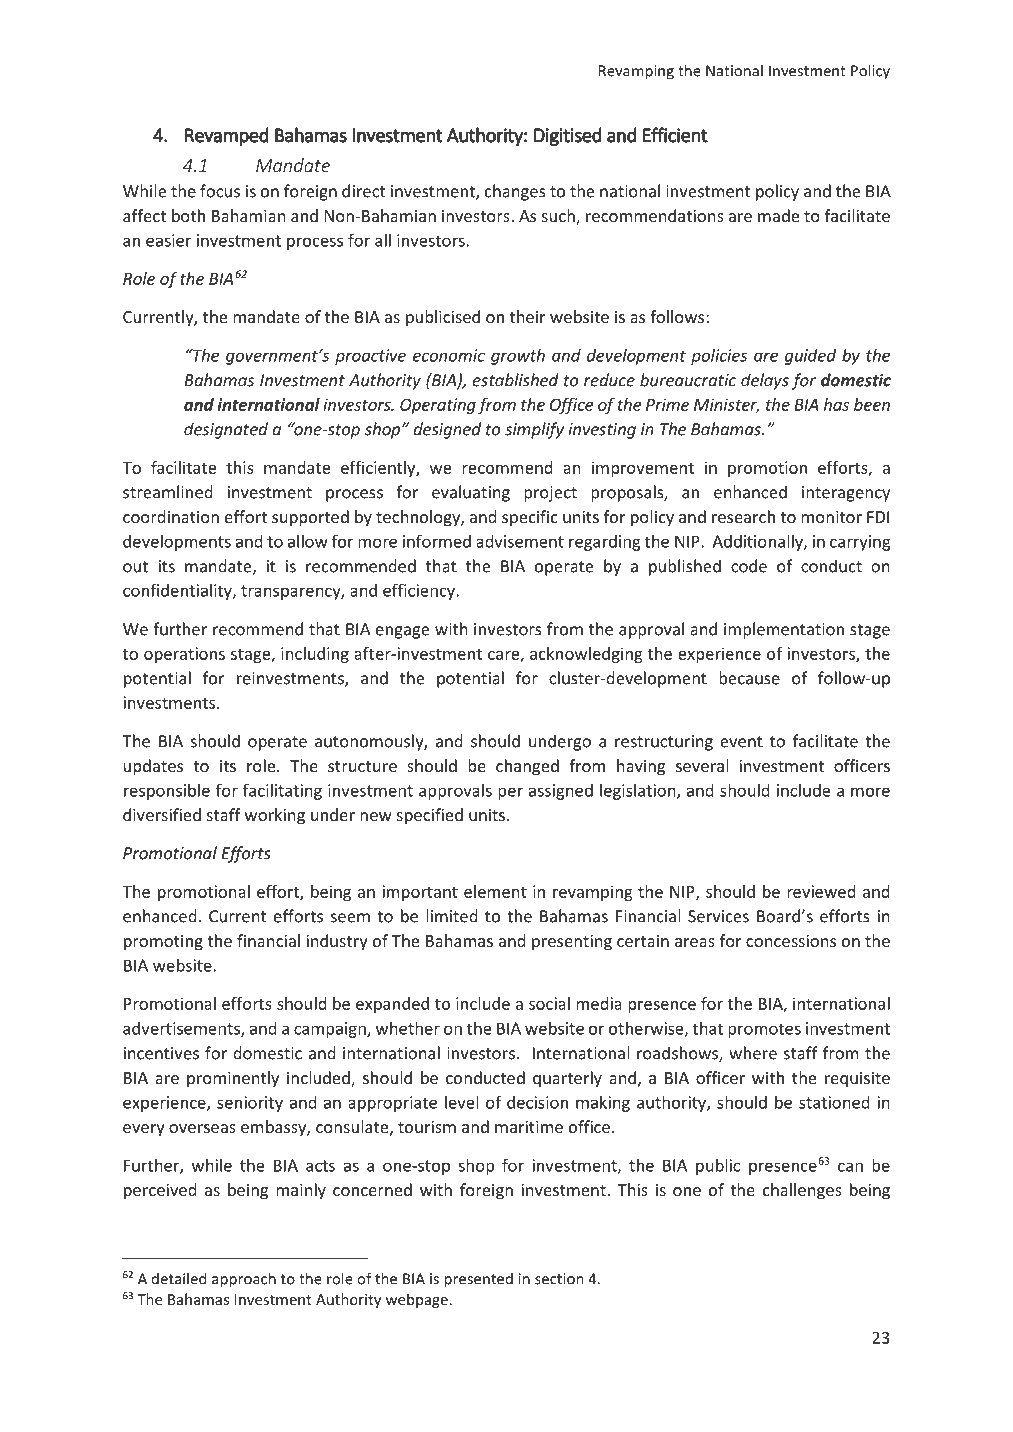  I want to click on reviewed, so click(821, 891).
